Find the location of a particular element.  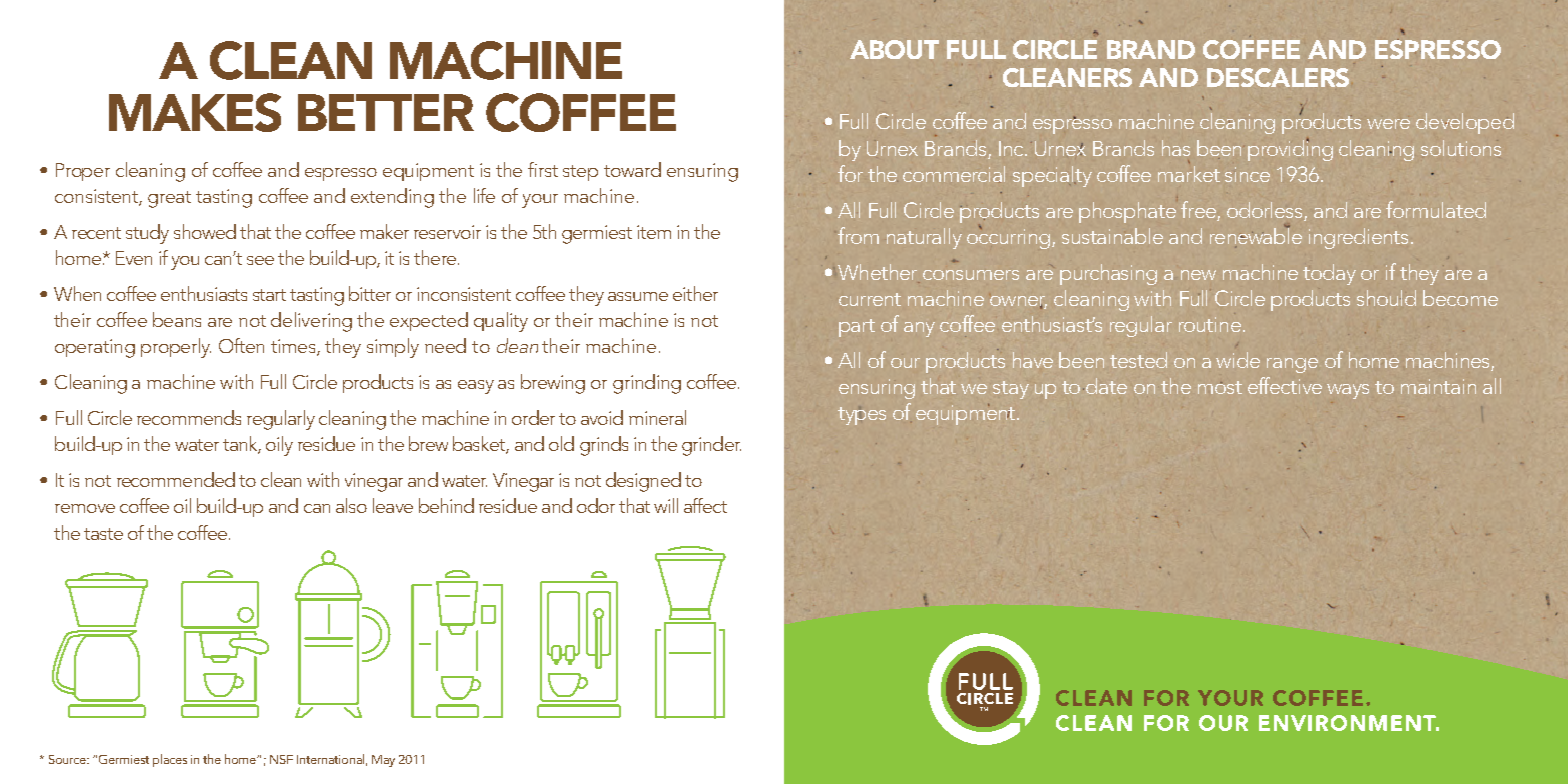

today is located at coordinates (1329, 274).
